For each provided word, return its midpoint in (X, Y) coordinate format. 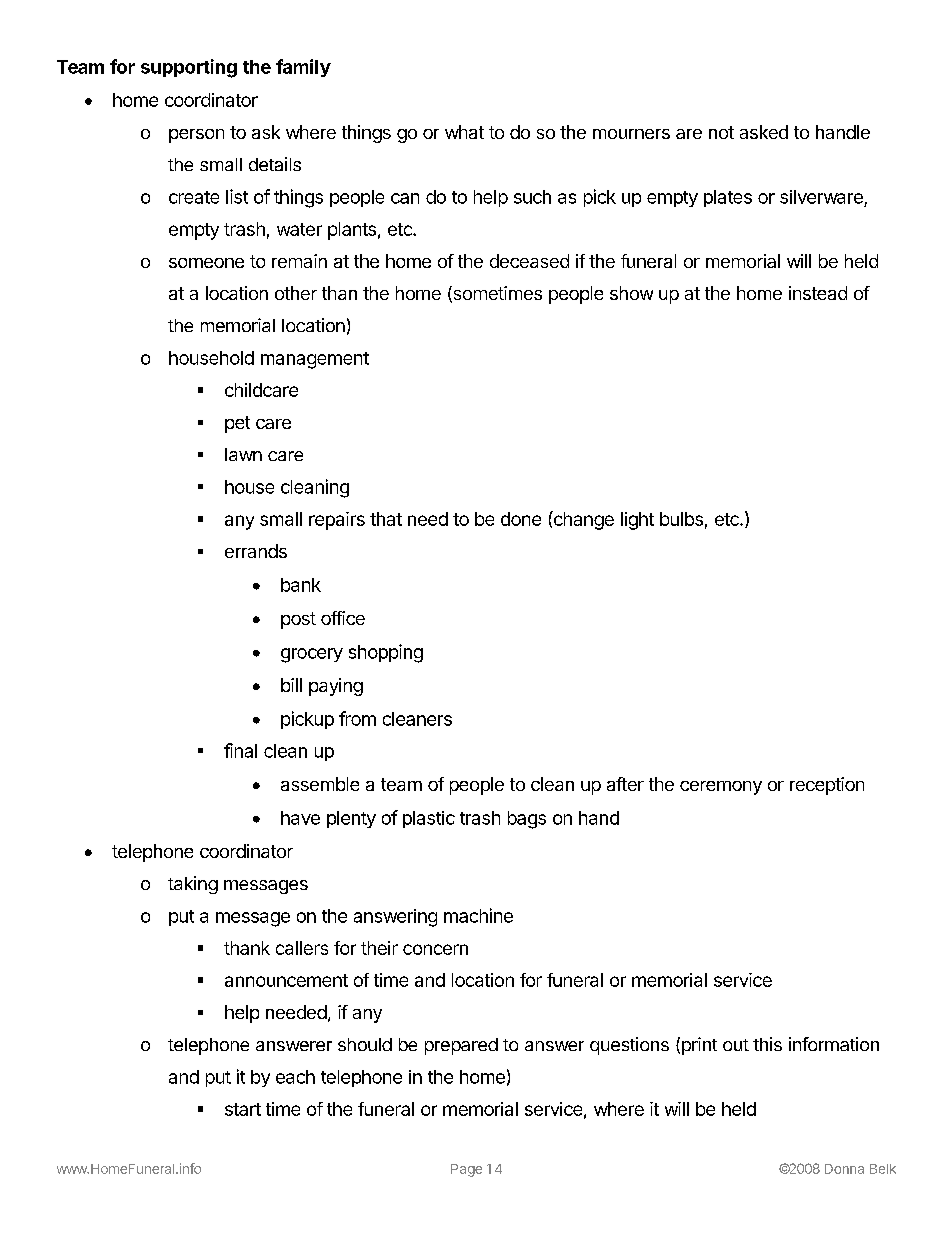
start (243, 1109)
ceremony (721, 788)
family (303, 68)
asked (764, 132)
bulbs (681, 519)
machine (478, 915)
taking (193, 885)
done (521, 519)
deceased (529, 261)
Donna (844, 1169)
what (464, 132)
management (315, 360)
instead (818, 293)
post (298, 620)
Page (466, 1170)
